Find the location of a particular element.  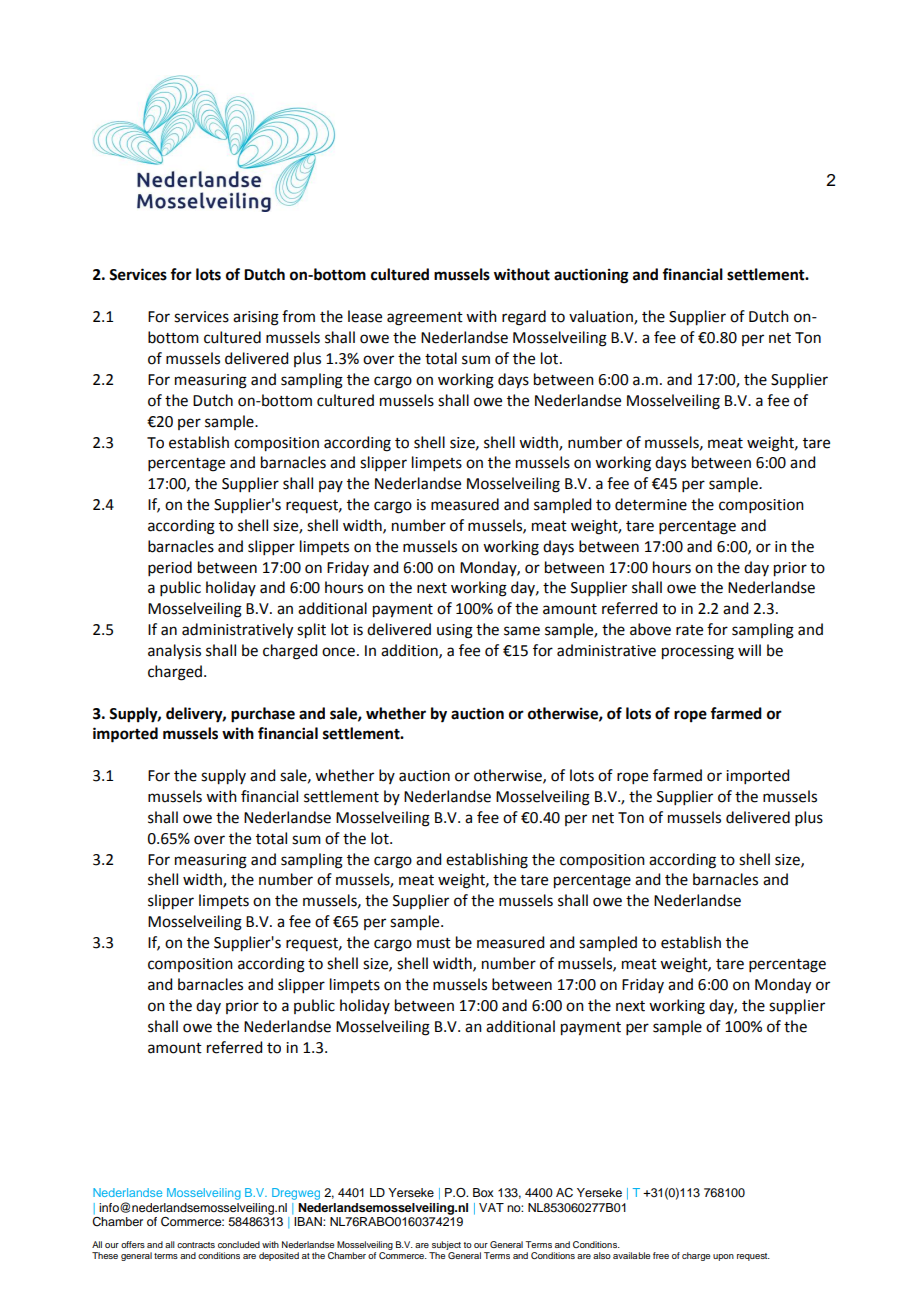

period is located at coordinates (170, 568).
